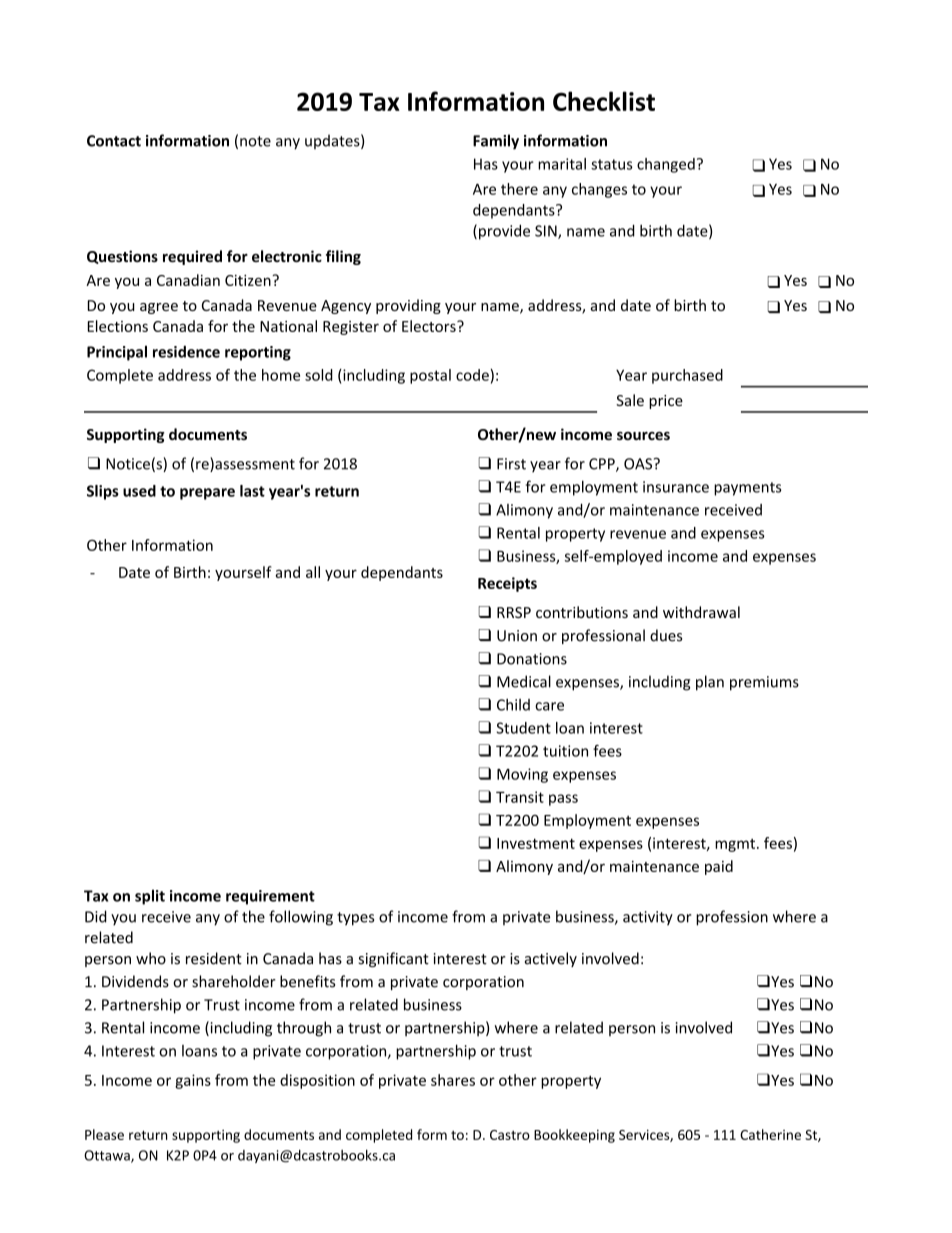  Describe the element at coordinates (114, 141) in the screenshot. I see `Contact` at that location.
